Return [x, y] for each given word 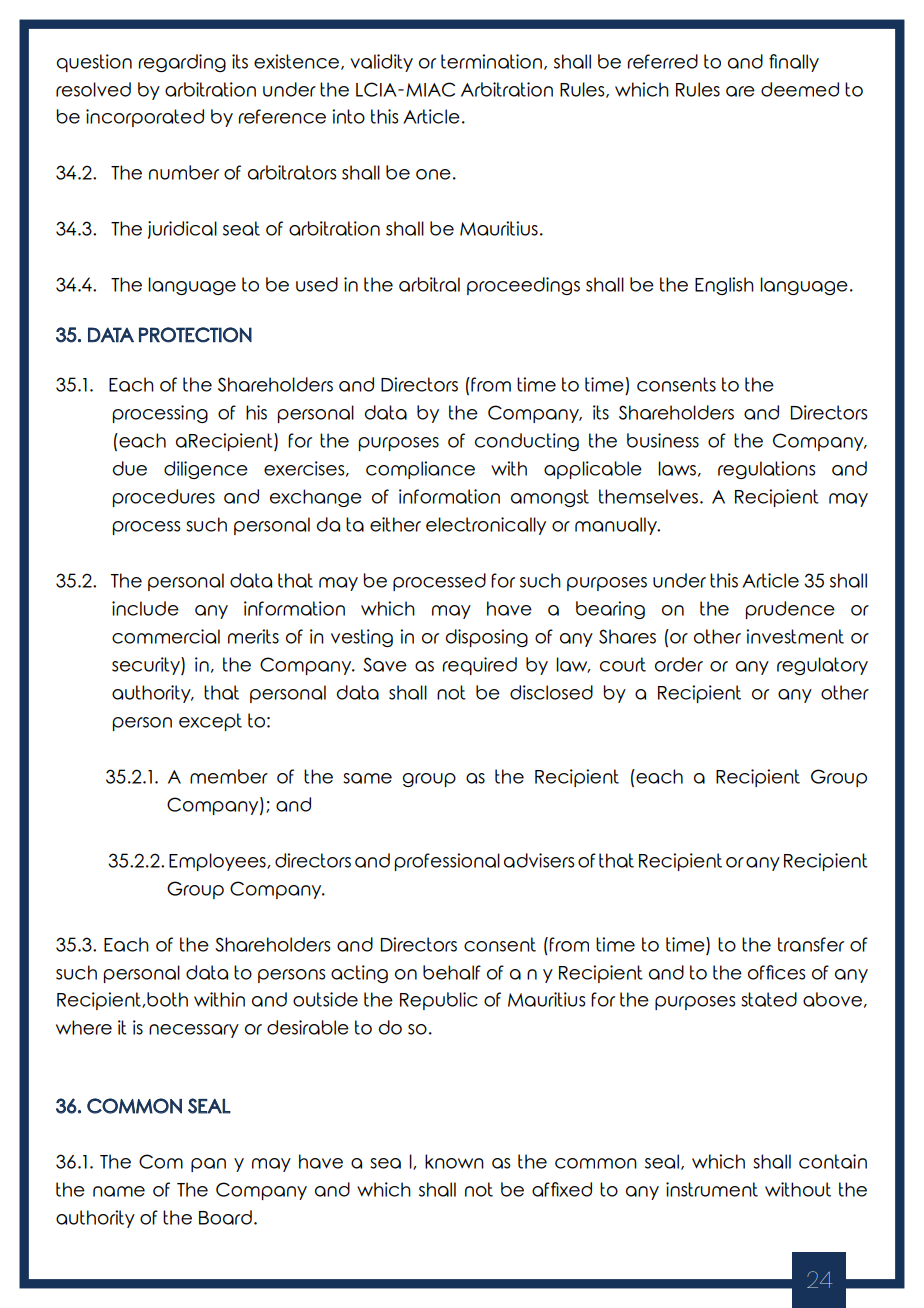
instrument [712, 1189]
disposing [487, 638]
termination [491, 61]
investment [795, 636]
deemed [800, 89]
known [454, 1161]
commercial [166, 636]
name [119, 1191]
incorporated [145, 118]
